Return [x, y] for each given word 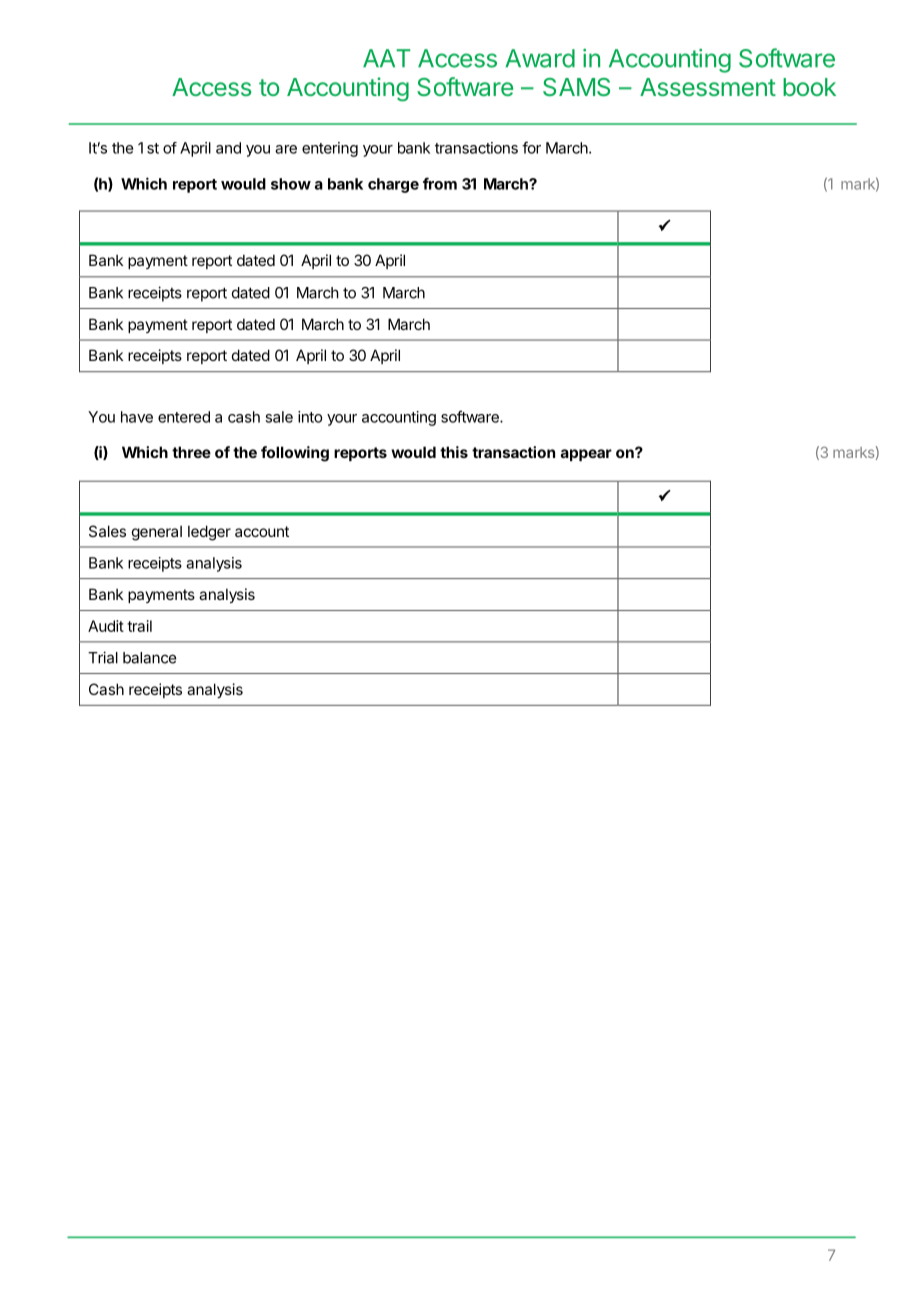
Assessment [708, 87]
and [228, 148]
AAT [387, 58]
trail [139, 626]
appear [586, 455]
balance [149, 658]
